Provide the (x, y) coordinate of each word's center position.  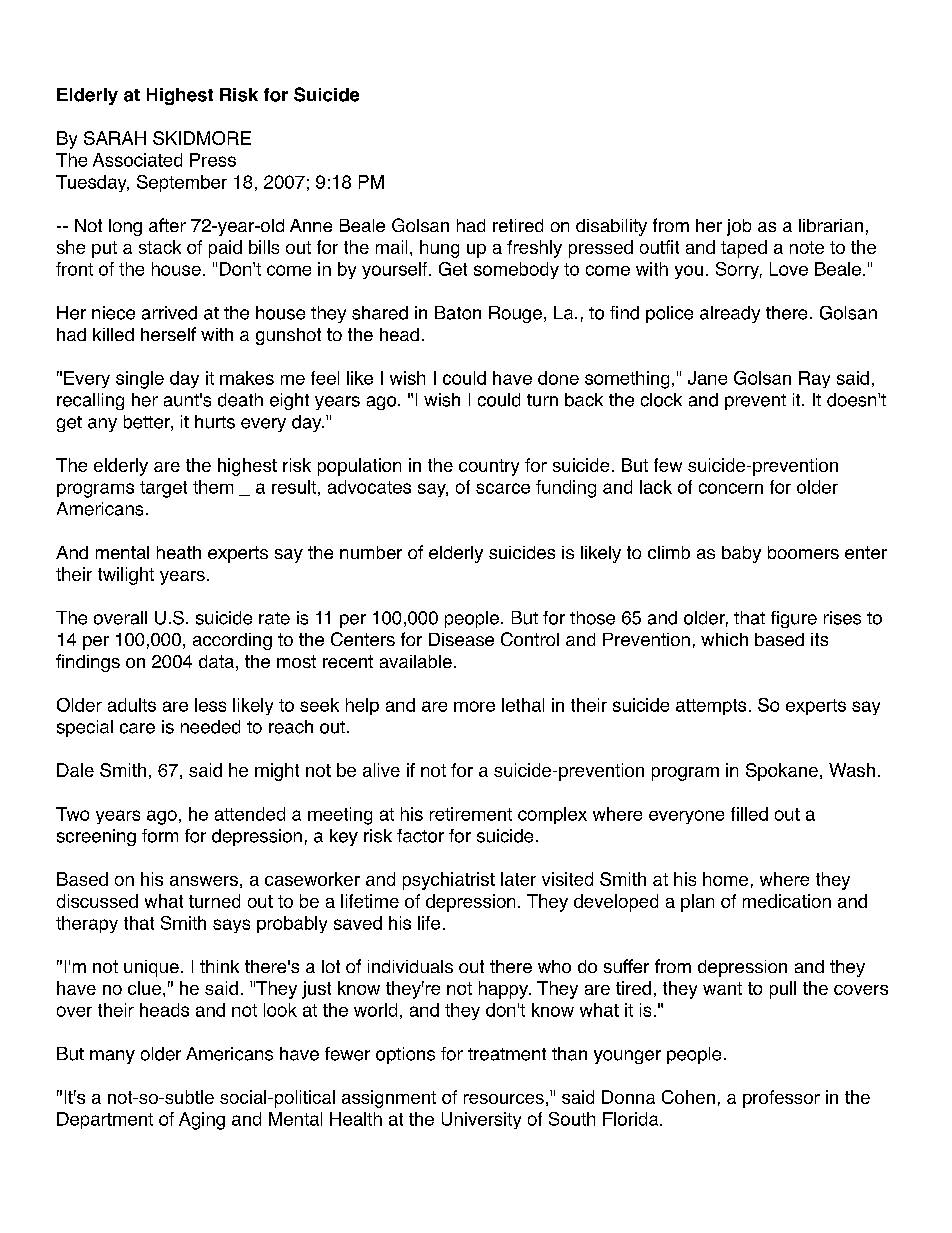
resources (504, 1099)
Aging (202, 1121)
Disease (461, 639)
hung (439, 249)
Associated (137, 160)
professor (781, 1099)
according (232, 641)
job (739, 227)
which (724, 639)
